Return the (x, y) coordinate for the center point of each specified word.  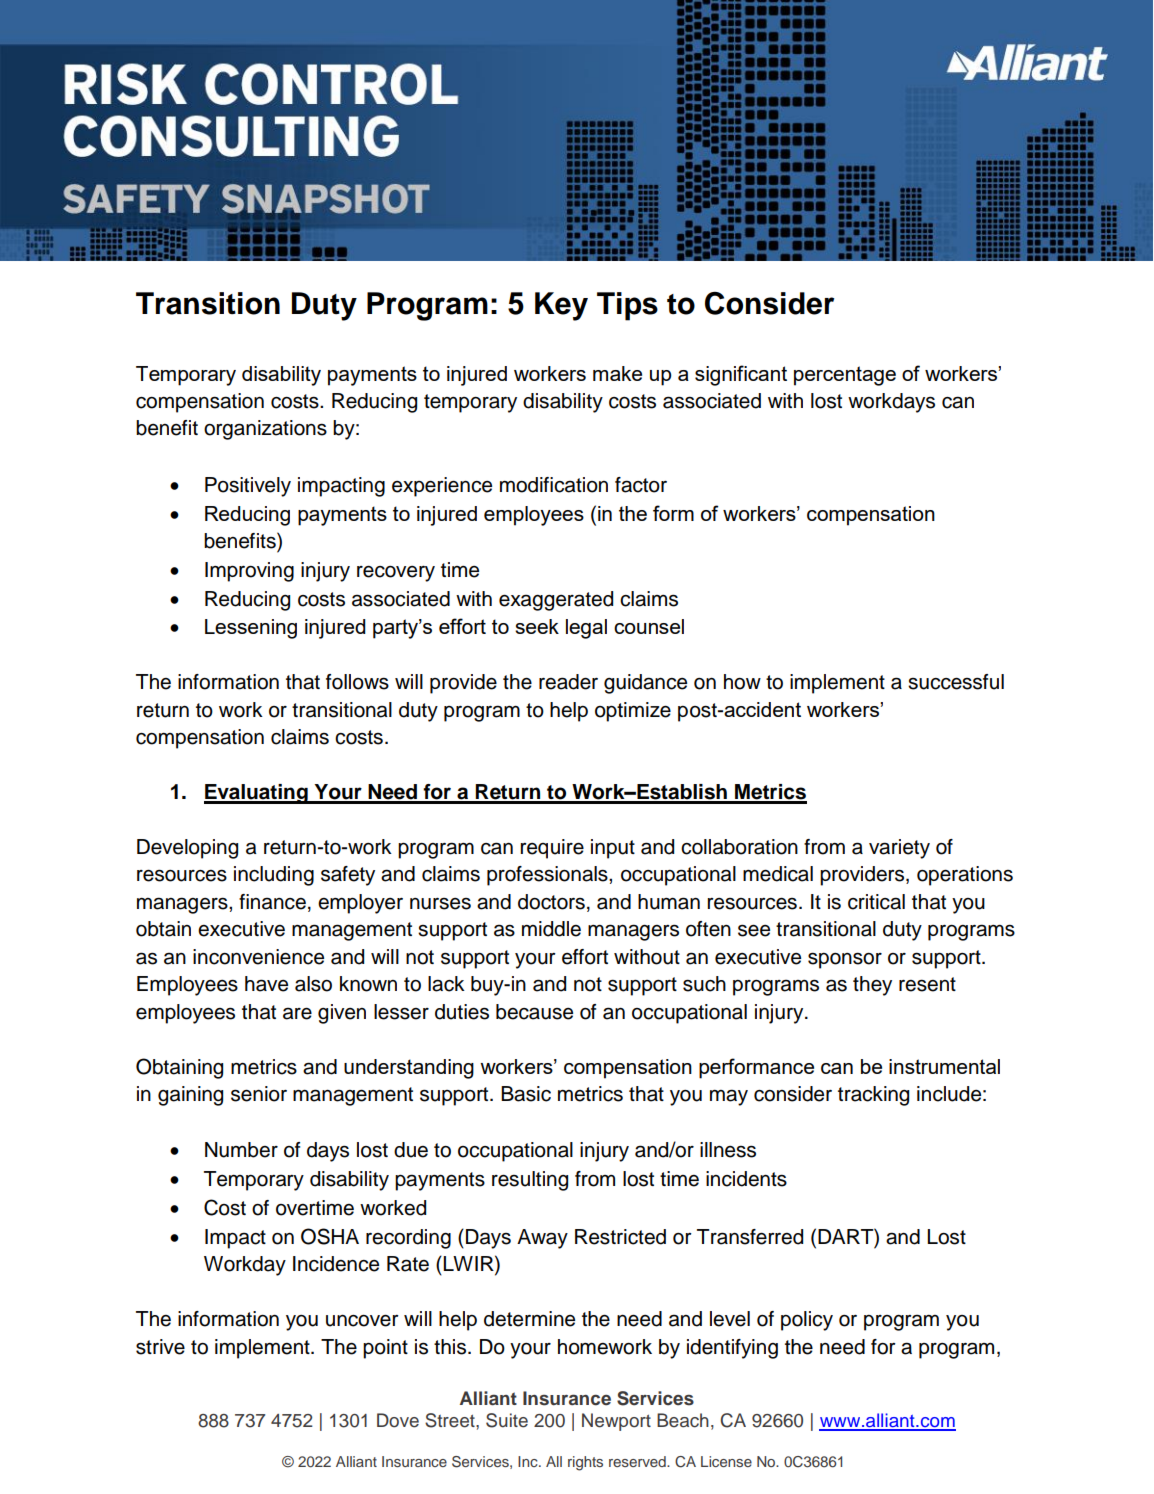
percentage (845, 376)
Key (561, 306)
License (726, 1461)
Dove (398, 1420)
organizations (265, 430)
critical (876, 902)
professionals (548, 876)
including (274, 876)
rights (585, 1463)
